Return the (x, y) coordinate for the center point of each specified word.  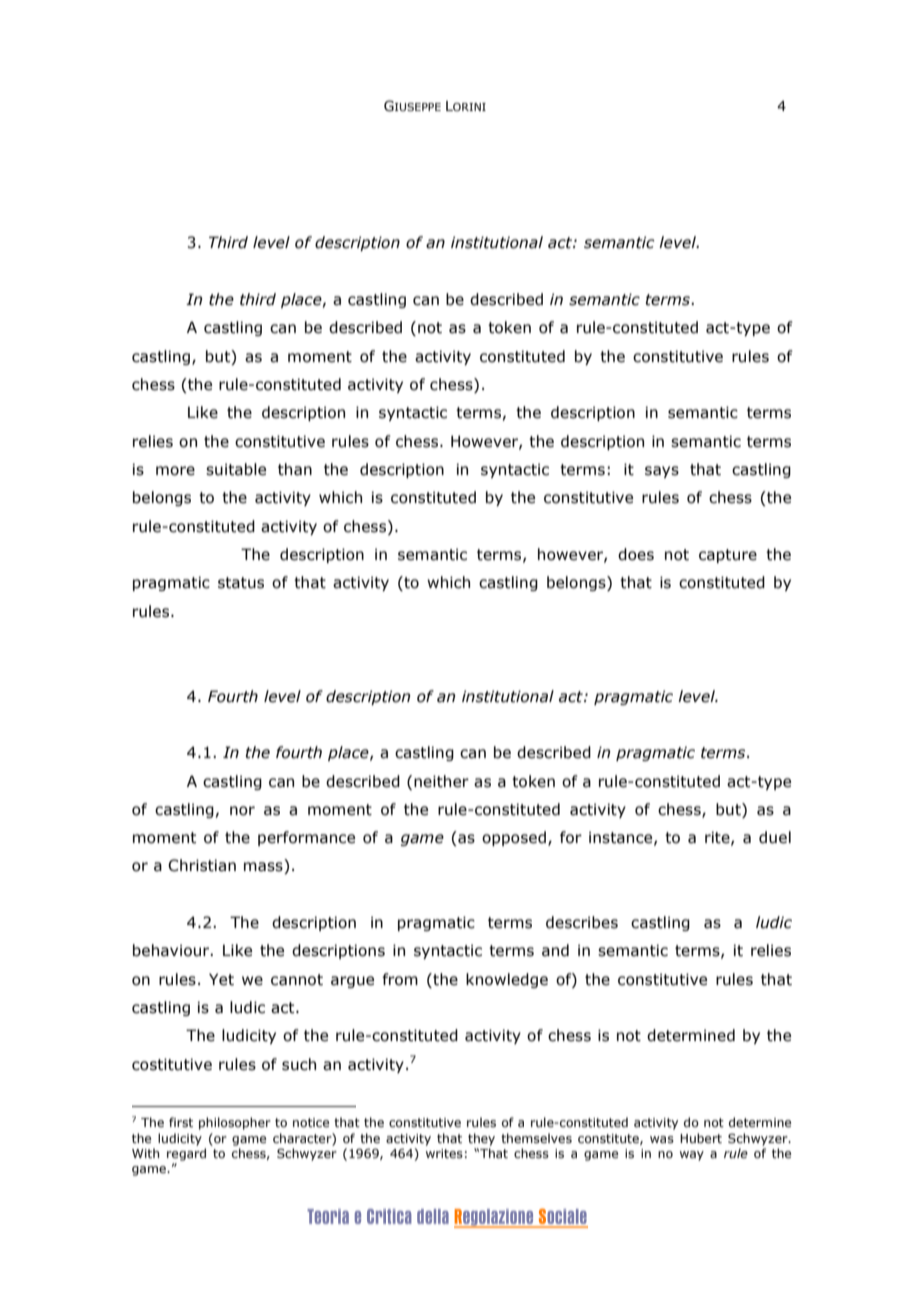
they (481, 1139)
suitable (236, 469)
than (295, 469)
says (662, 472)
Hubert (701, 1138)
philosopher (235, 1123)
